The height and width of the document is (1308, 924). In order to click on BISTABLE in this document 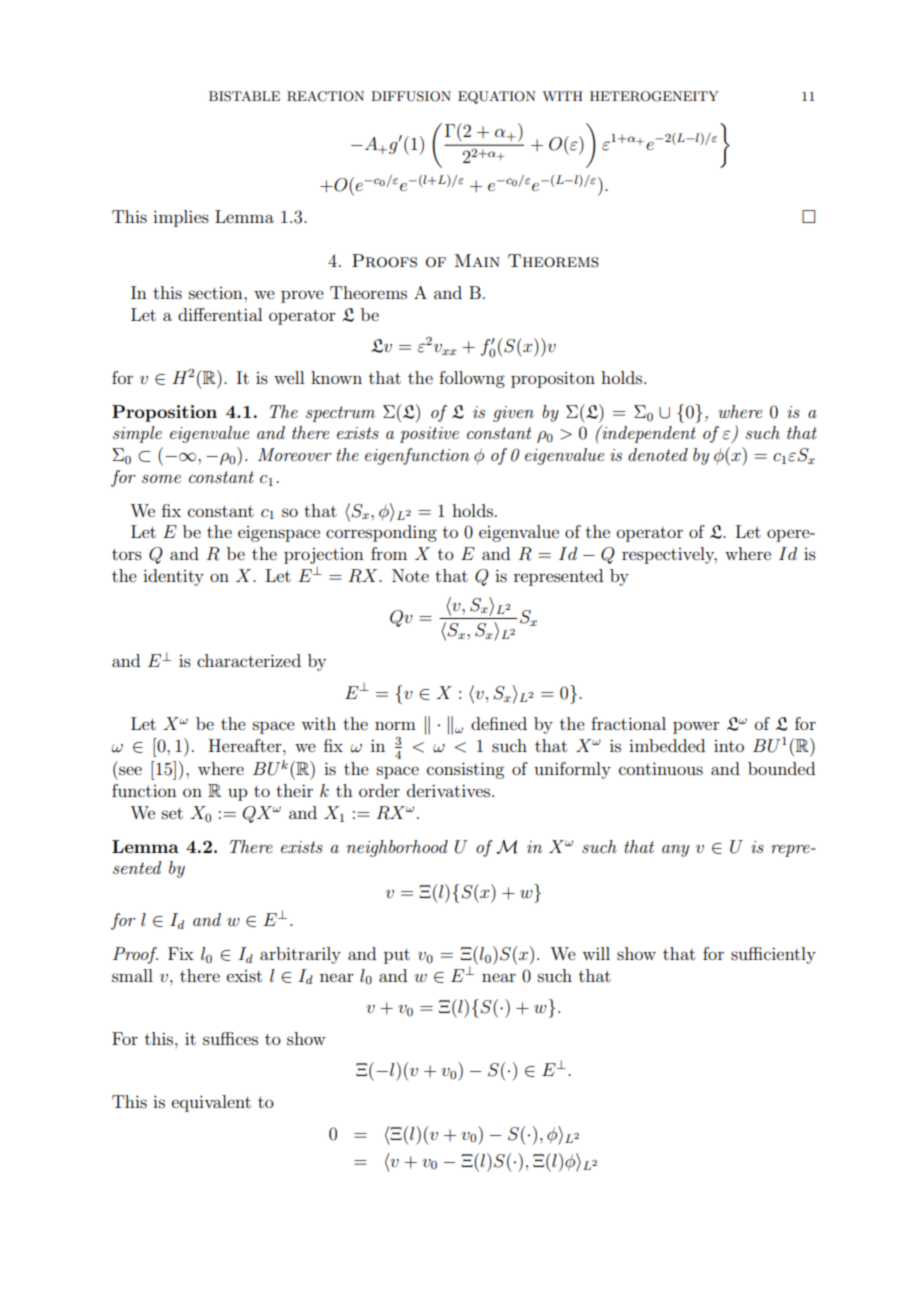, I will do `click(244, 96)`.
